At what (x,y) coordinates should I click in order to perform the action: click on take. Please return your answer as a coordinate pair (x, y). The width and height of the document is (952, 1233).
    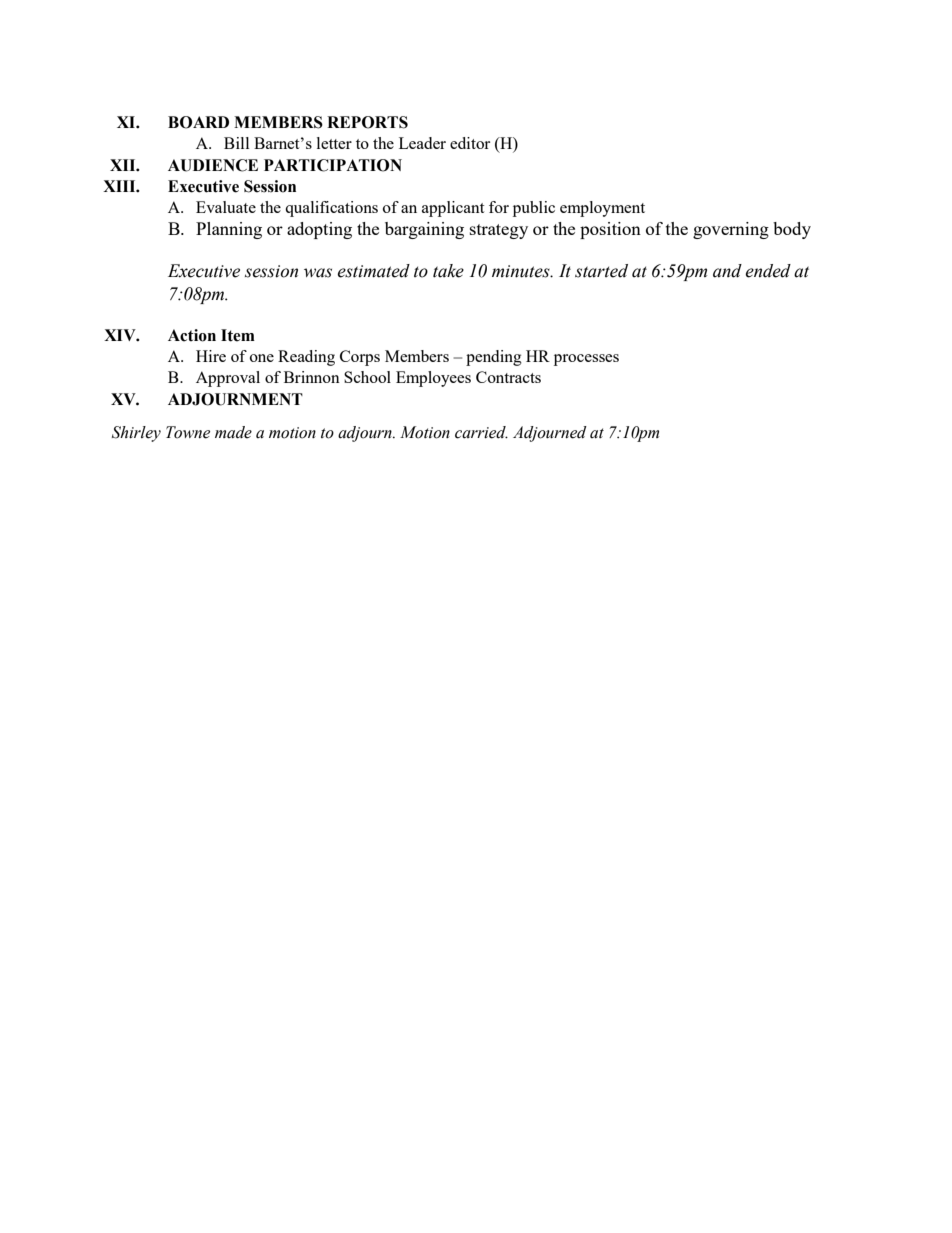
    Looking at the image, I should click on (448, 271).
